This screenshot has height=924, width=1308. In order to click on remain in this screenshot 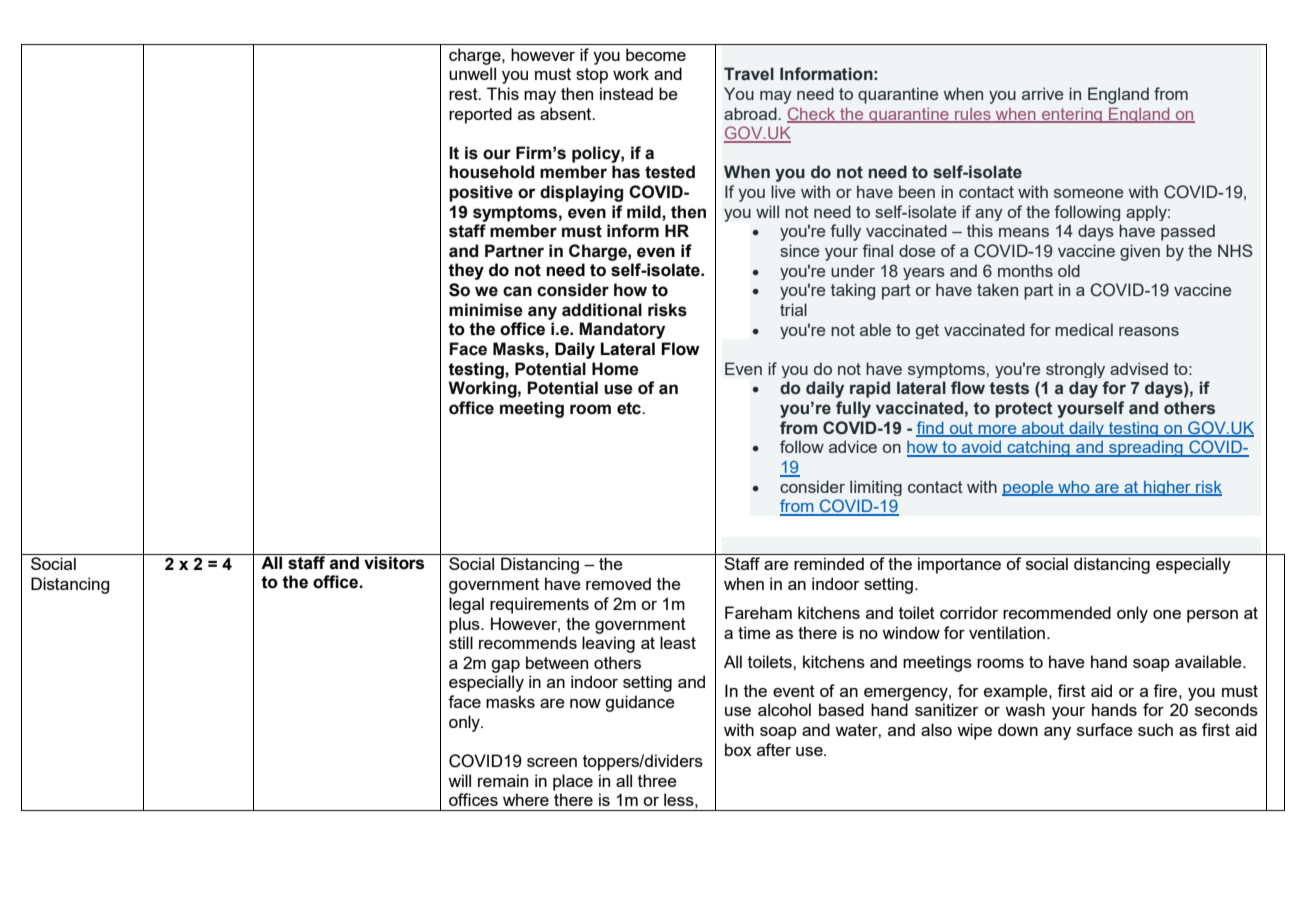, I will do `click(503, 780)`.
